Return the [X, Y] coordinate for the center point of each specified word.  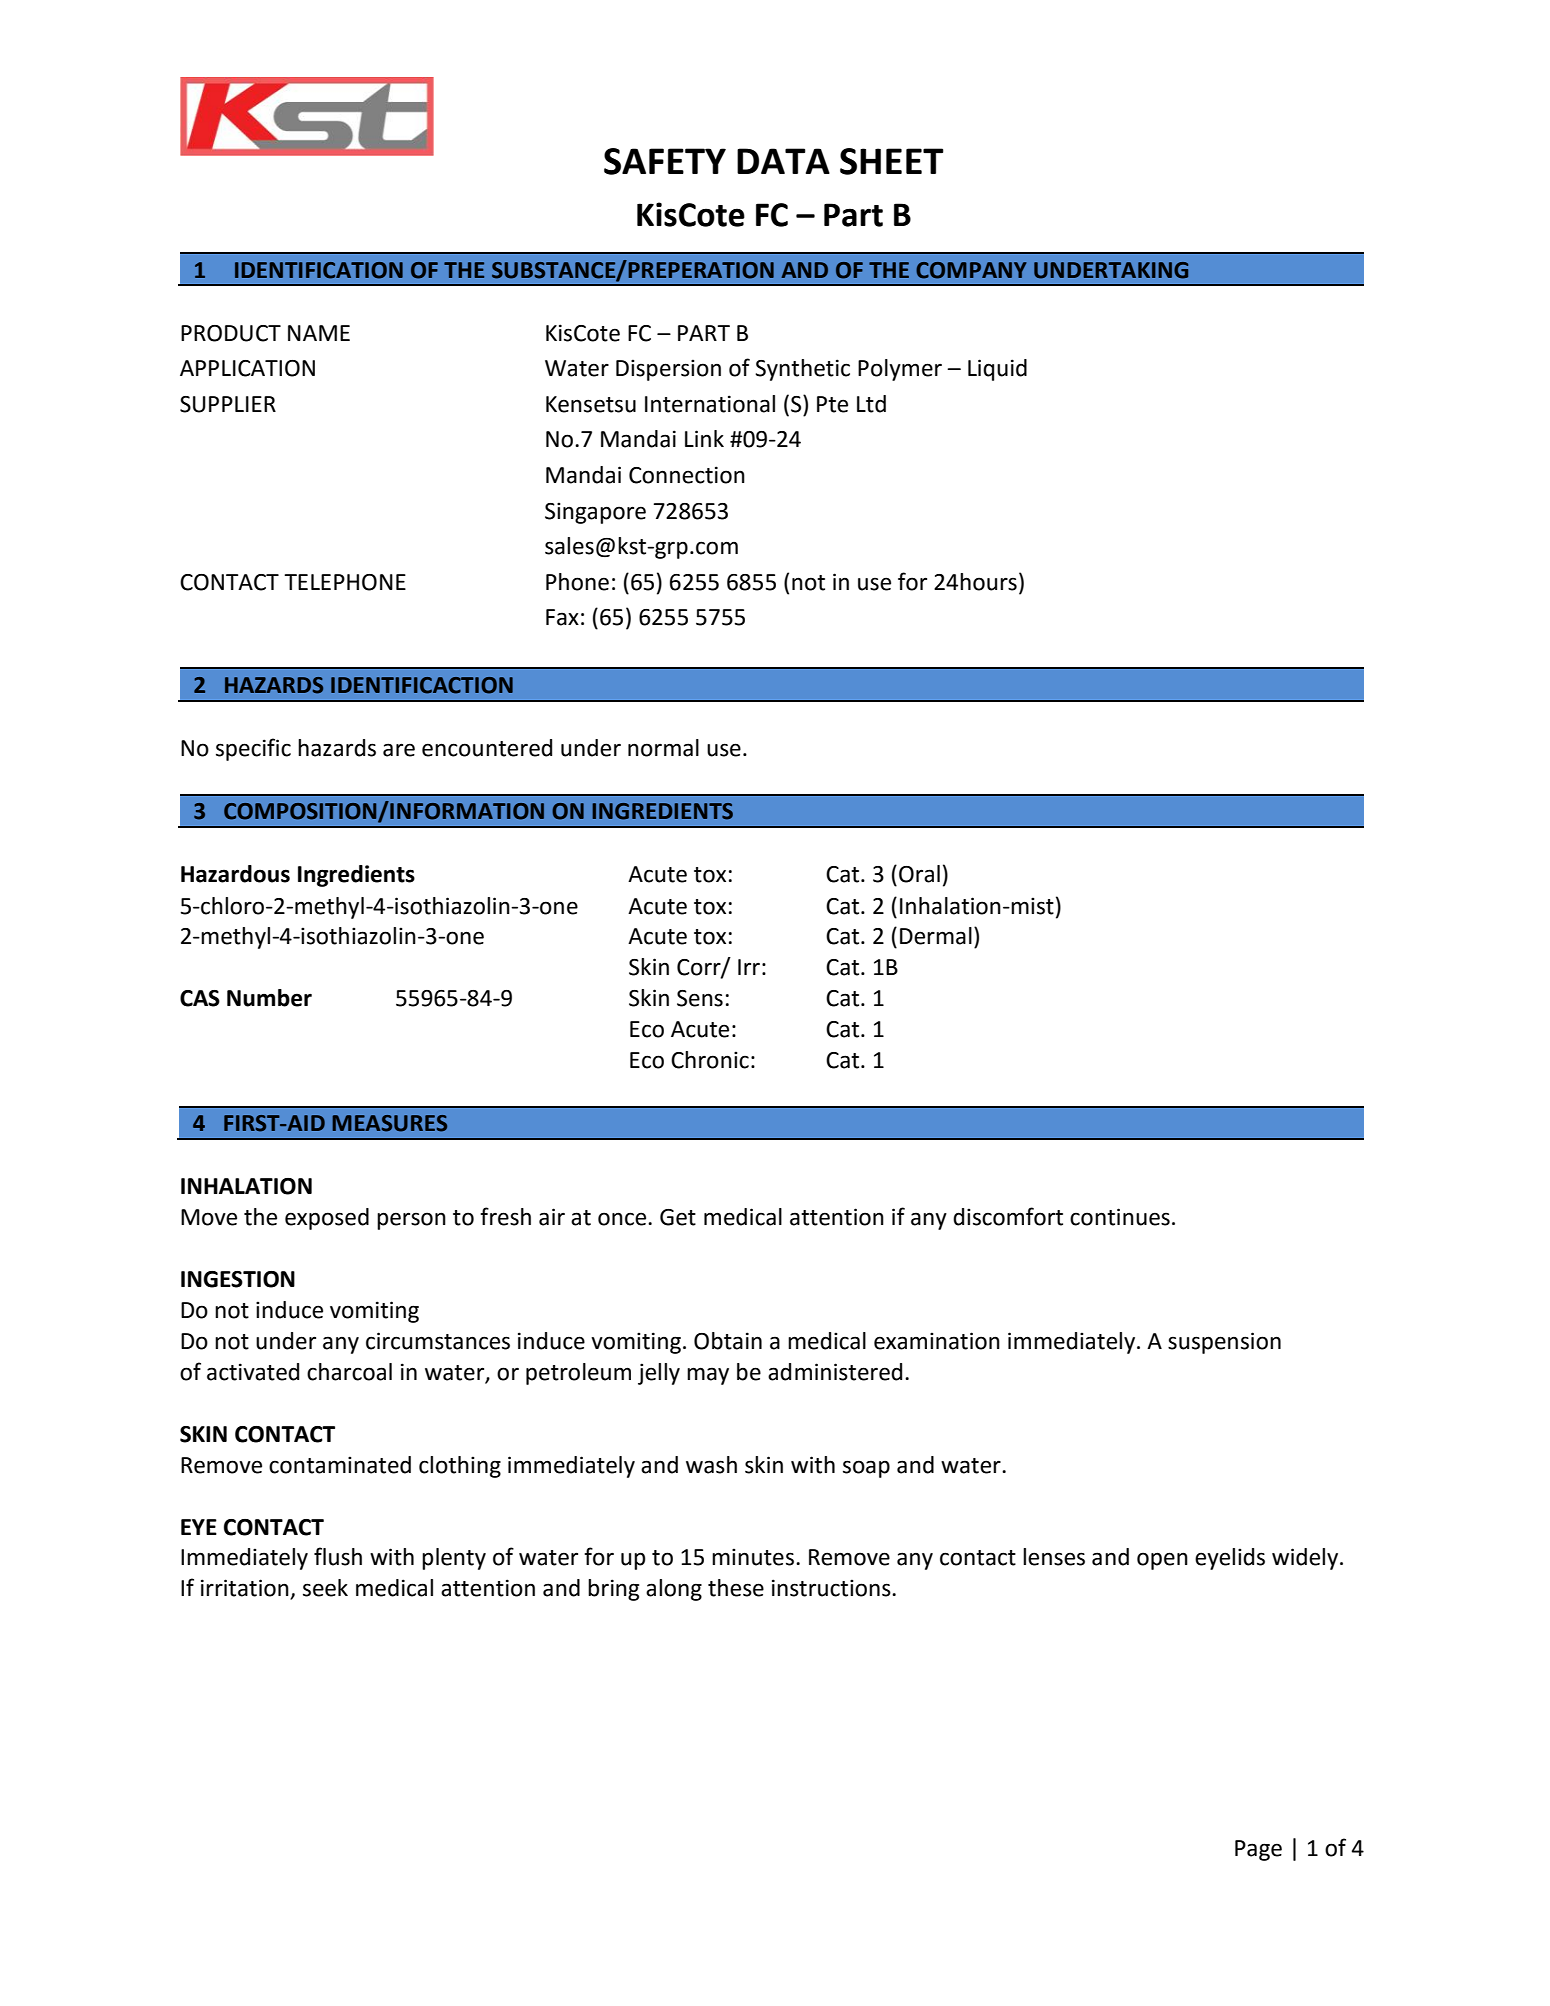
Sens [700, 998]
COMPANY [971, 270]
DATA [783, 161]
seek [325, 1588]
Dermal [936, 936]
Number [269, 998]
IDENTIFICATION [319, 270]
